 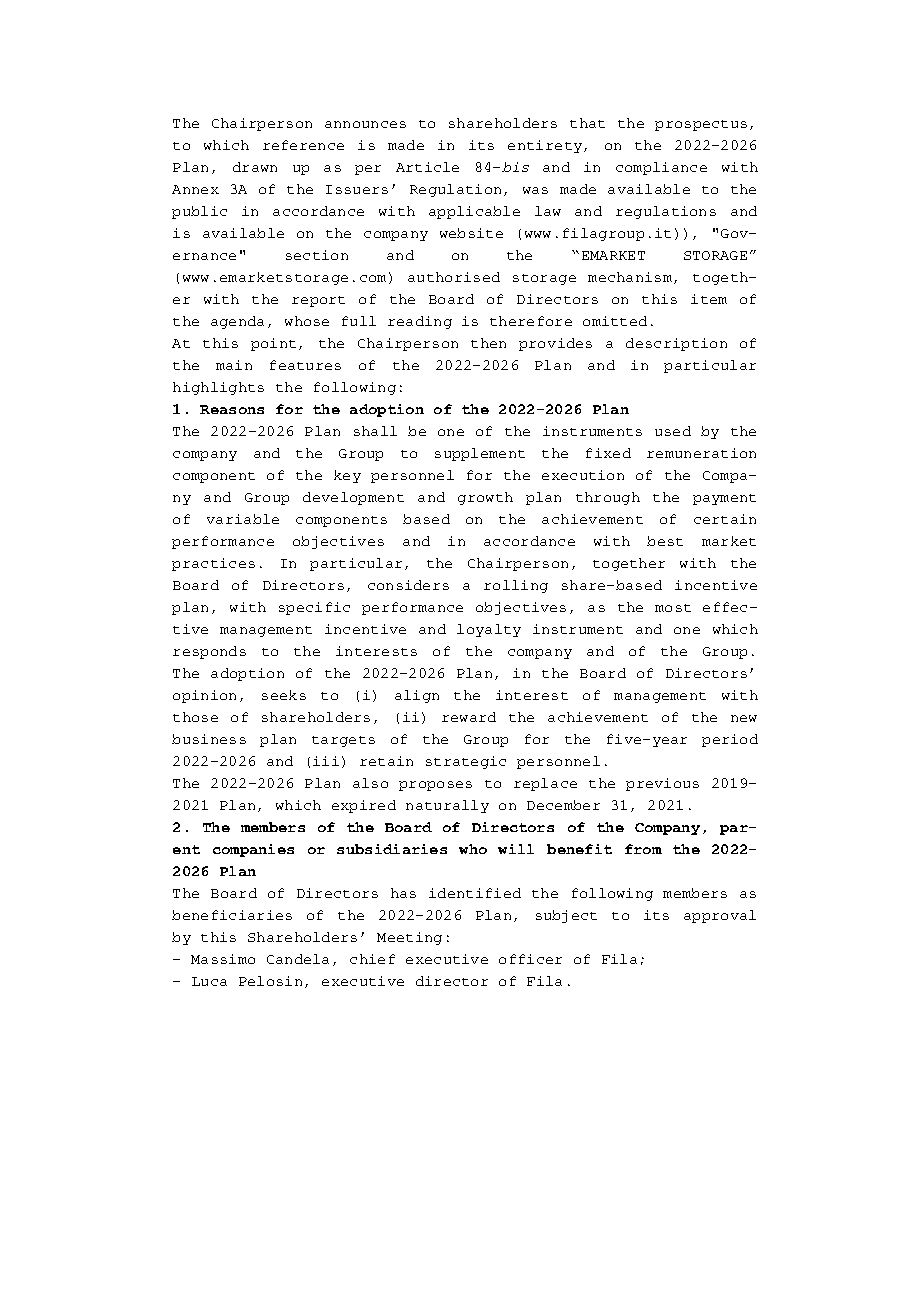 What do you see at coordinates (255, 167) in the screenshot?
I see `drawn` at bounding box center [255, 167].
